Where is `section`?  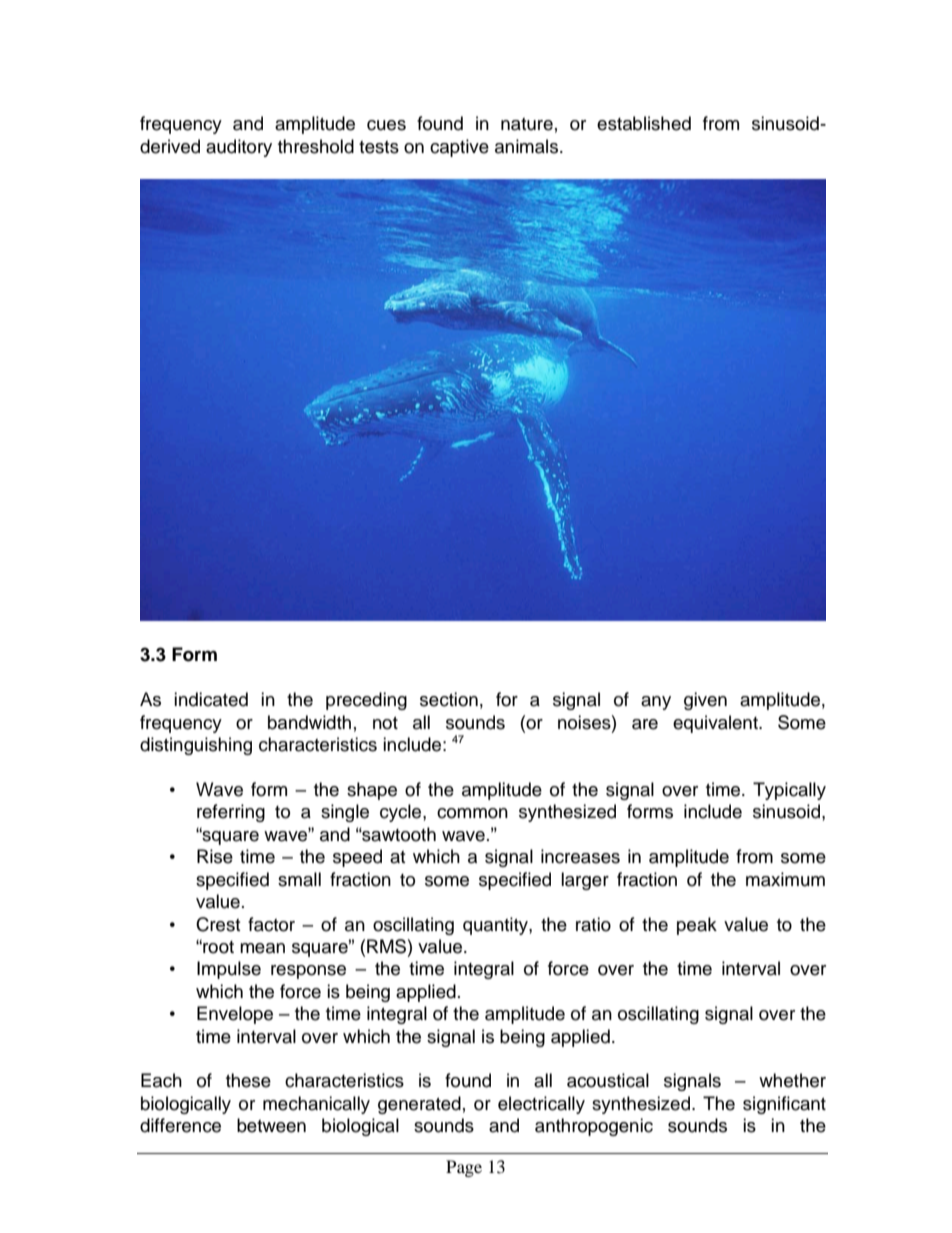
section is located at coordinates (449, 699).
